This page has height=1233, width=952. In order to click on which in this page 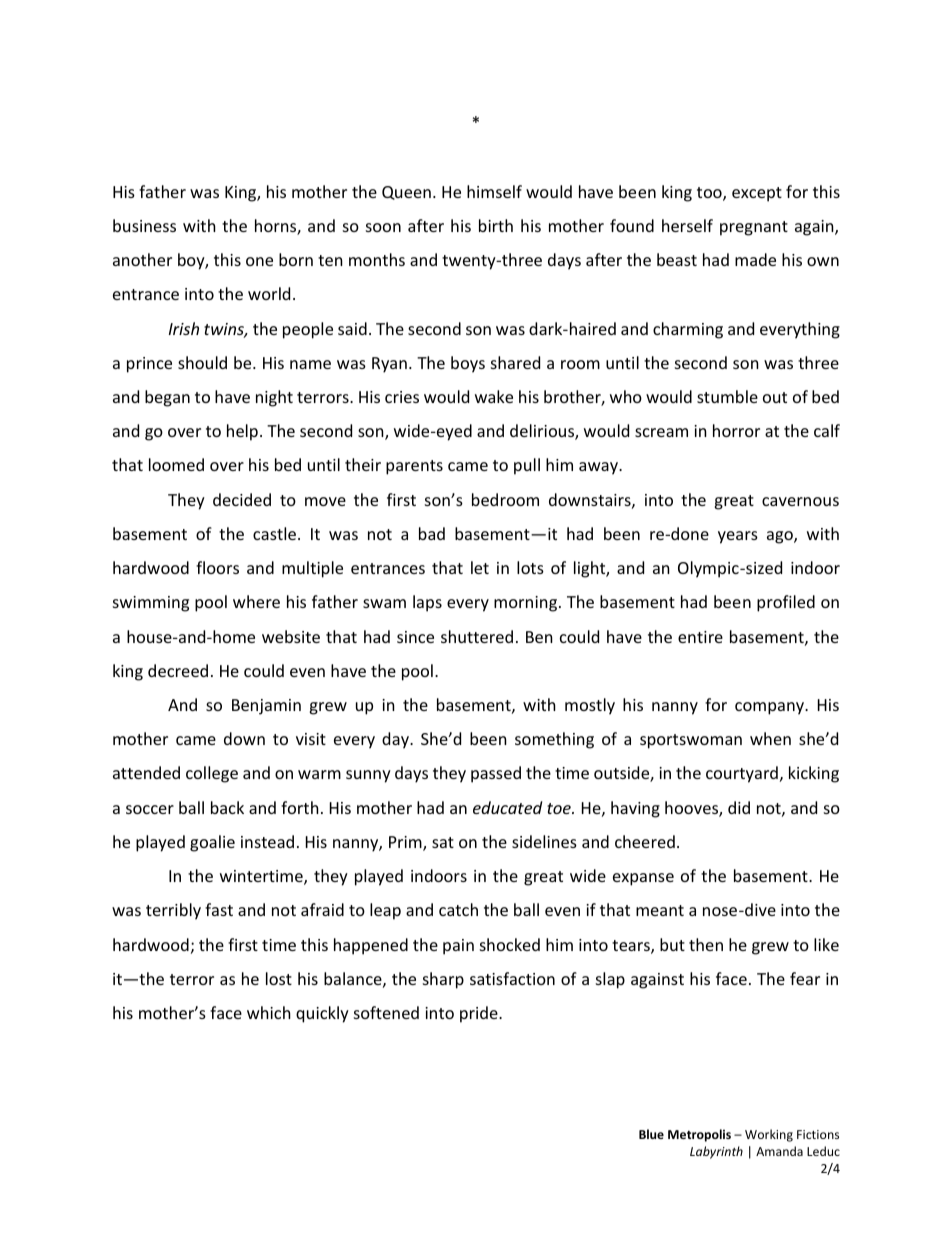, I will do `click(269, 1012)`.
